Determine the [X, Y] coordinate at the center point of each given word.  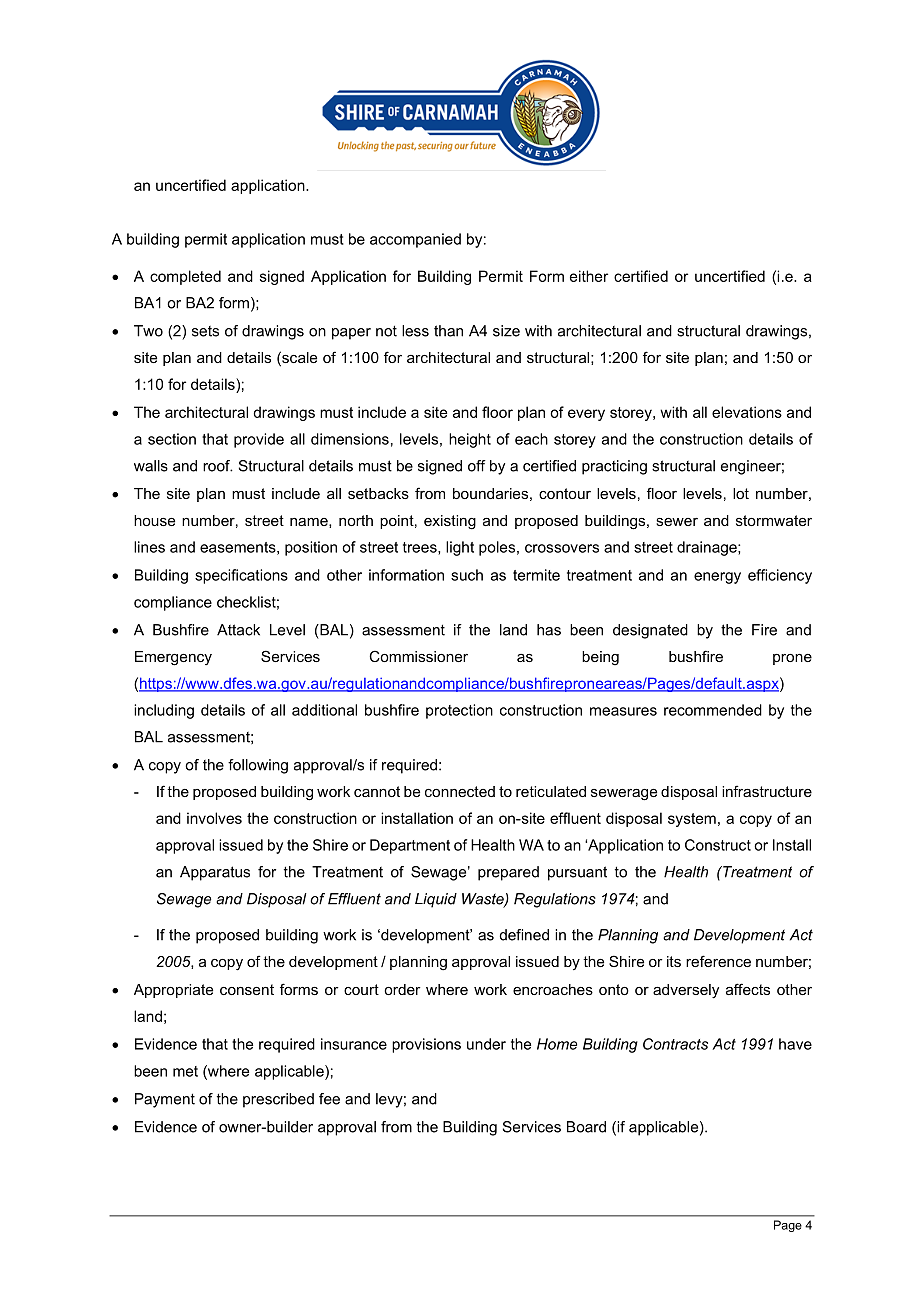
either [589, 276]
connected [460, 791]
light [460, 548]
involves [214, 818]
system [692, 820]
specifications [241, 576]
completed [185, 277]
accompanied [415, 240]
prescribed [278, 1100]
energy [717, 578]
